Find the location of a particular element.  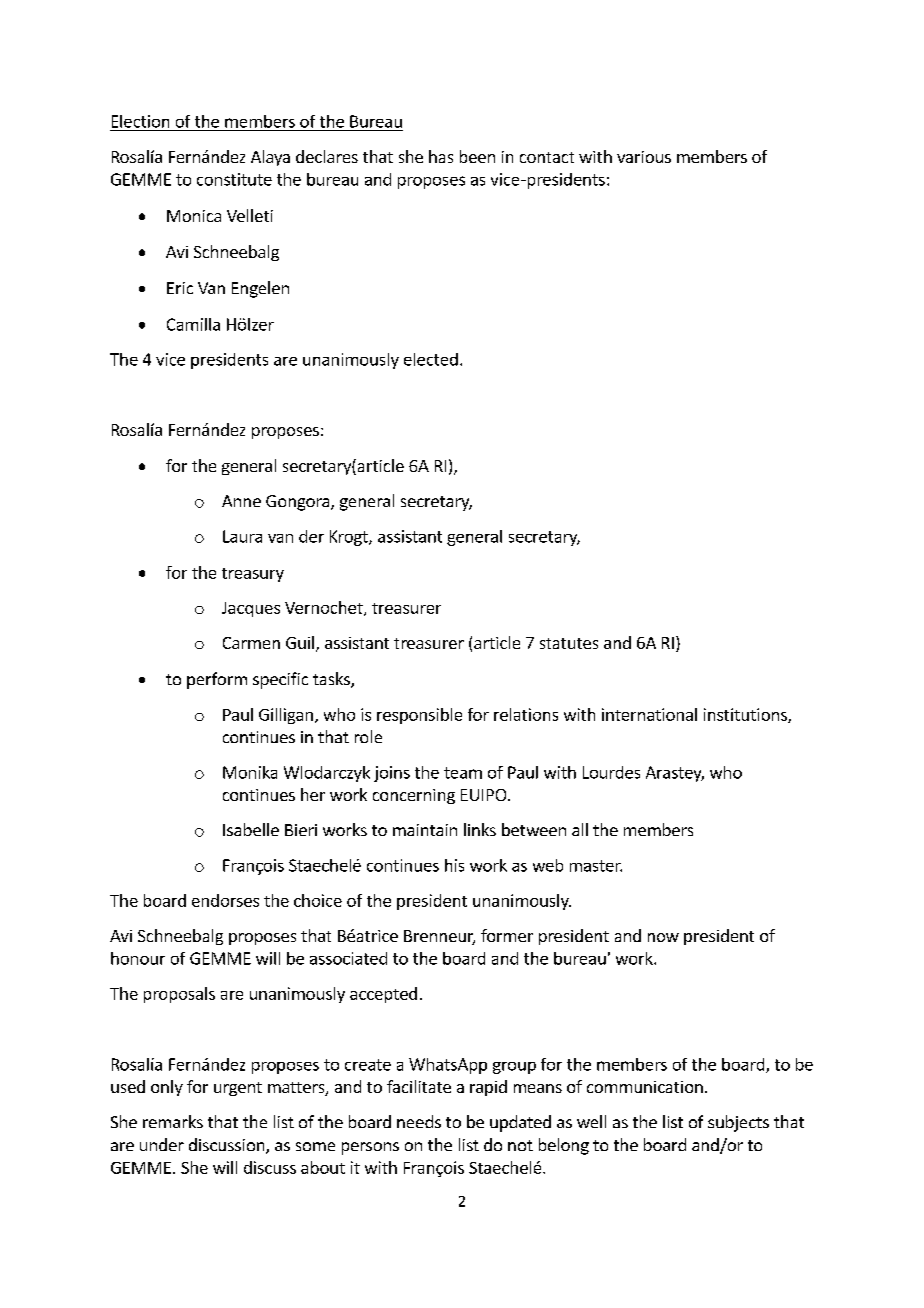

constitute is located at coordinates (234, 179).
